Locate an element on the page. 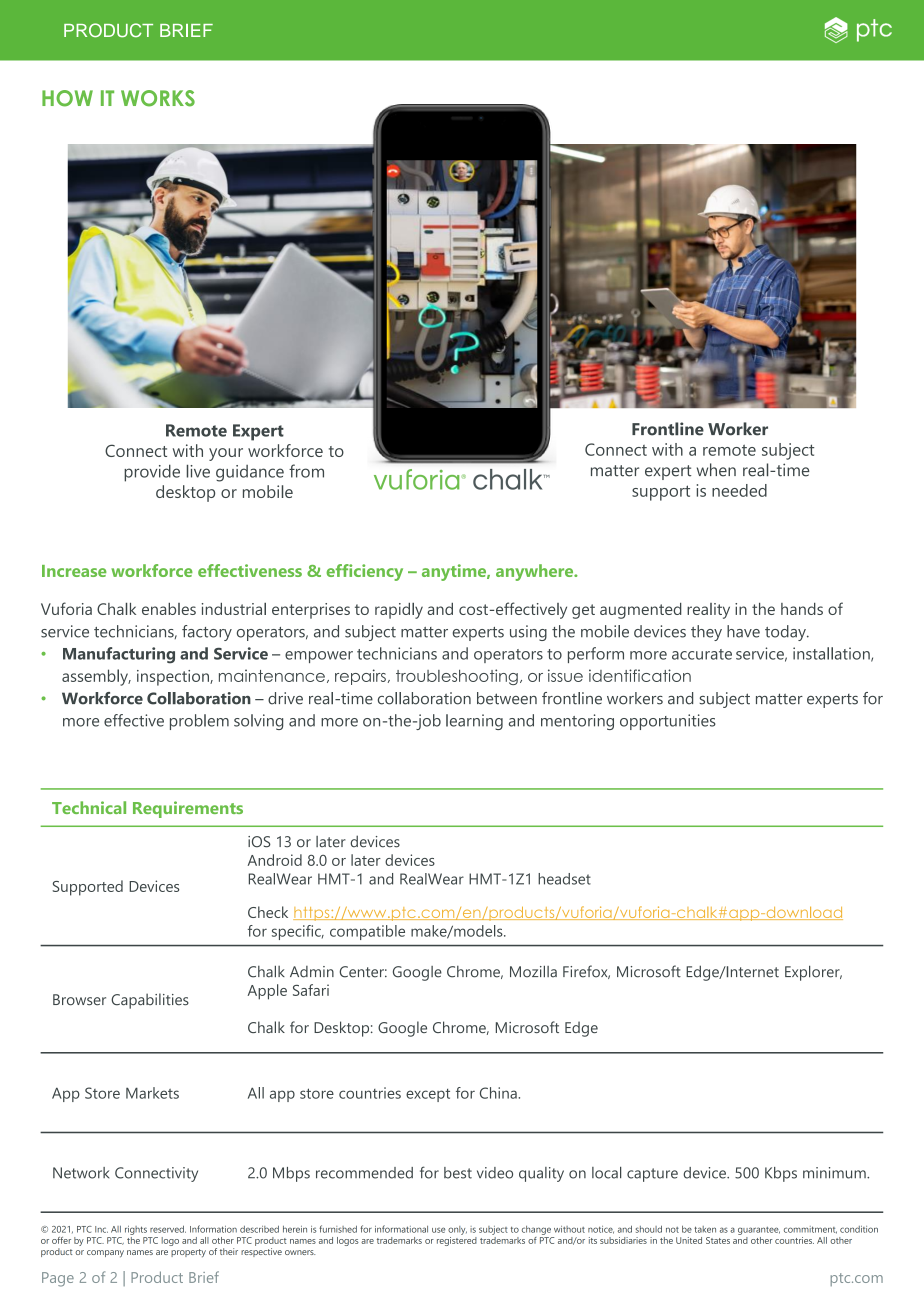  accurate is located at coordinates (702, 654).
